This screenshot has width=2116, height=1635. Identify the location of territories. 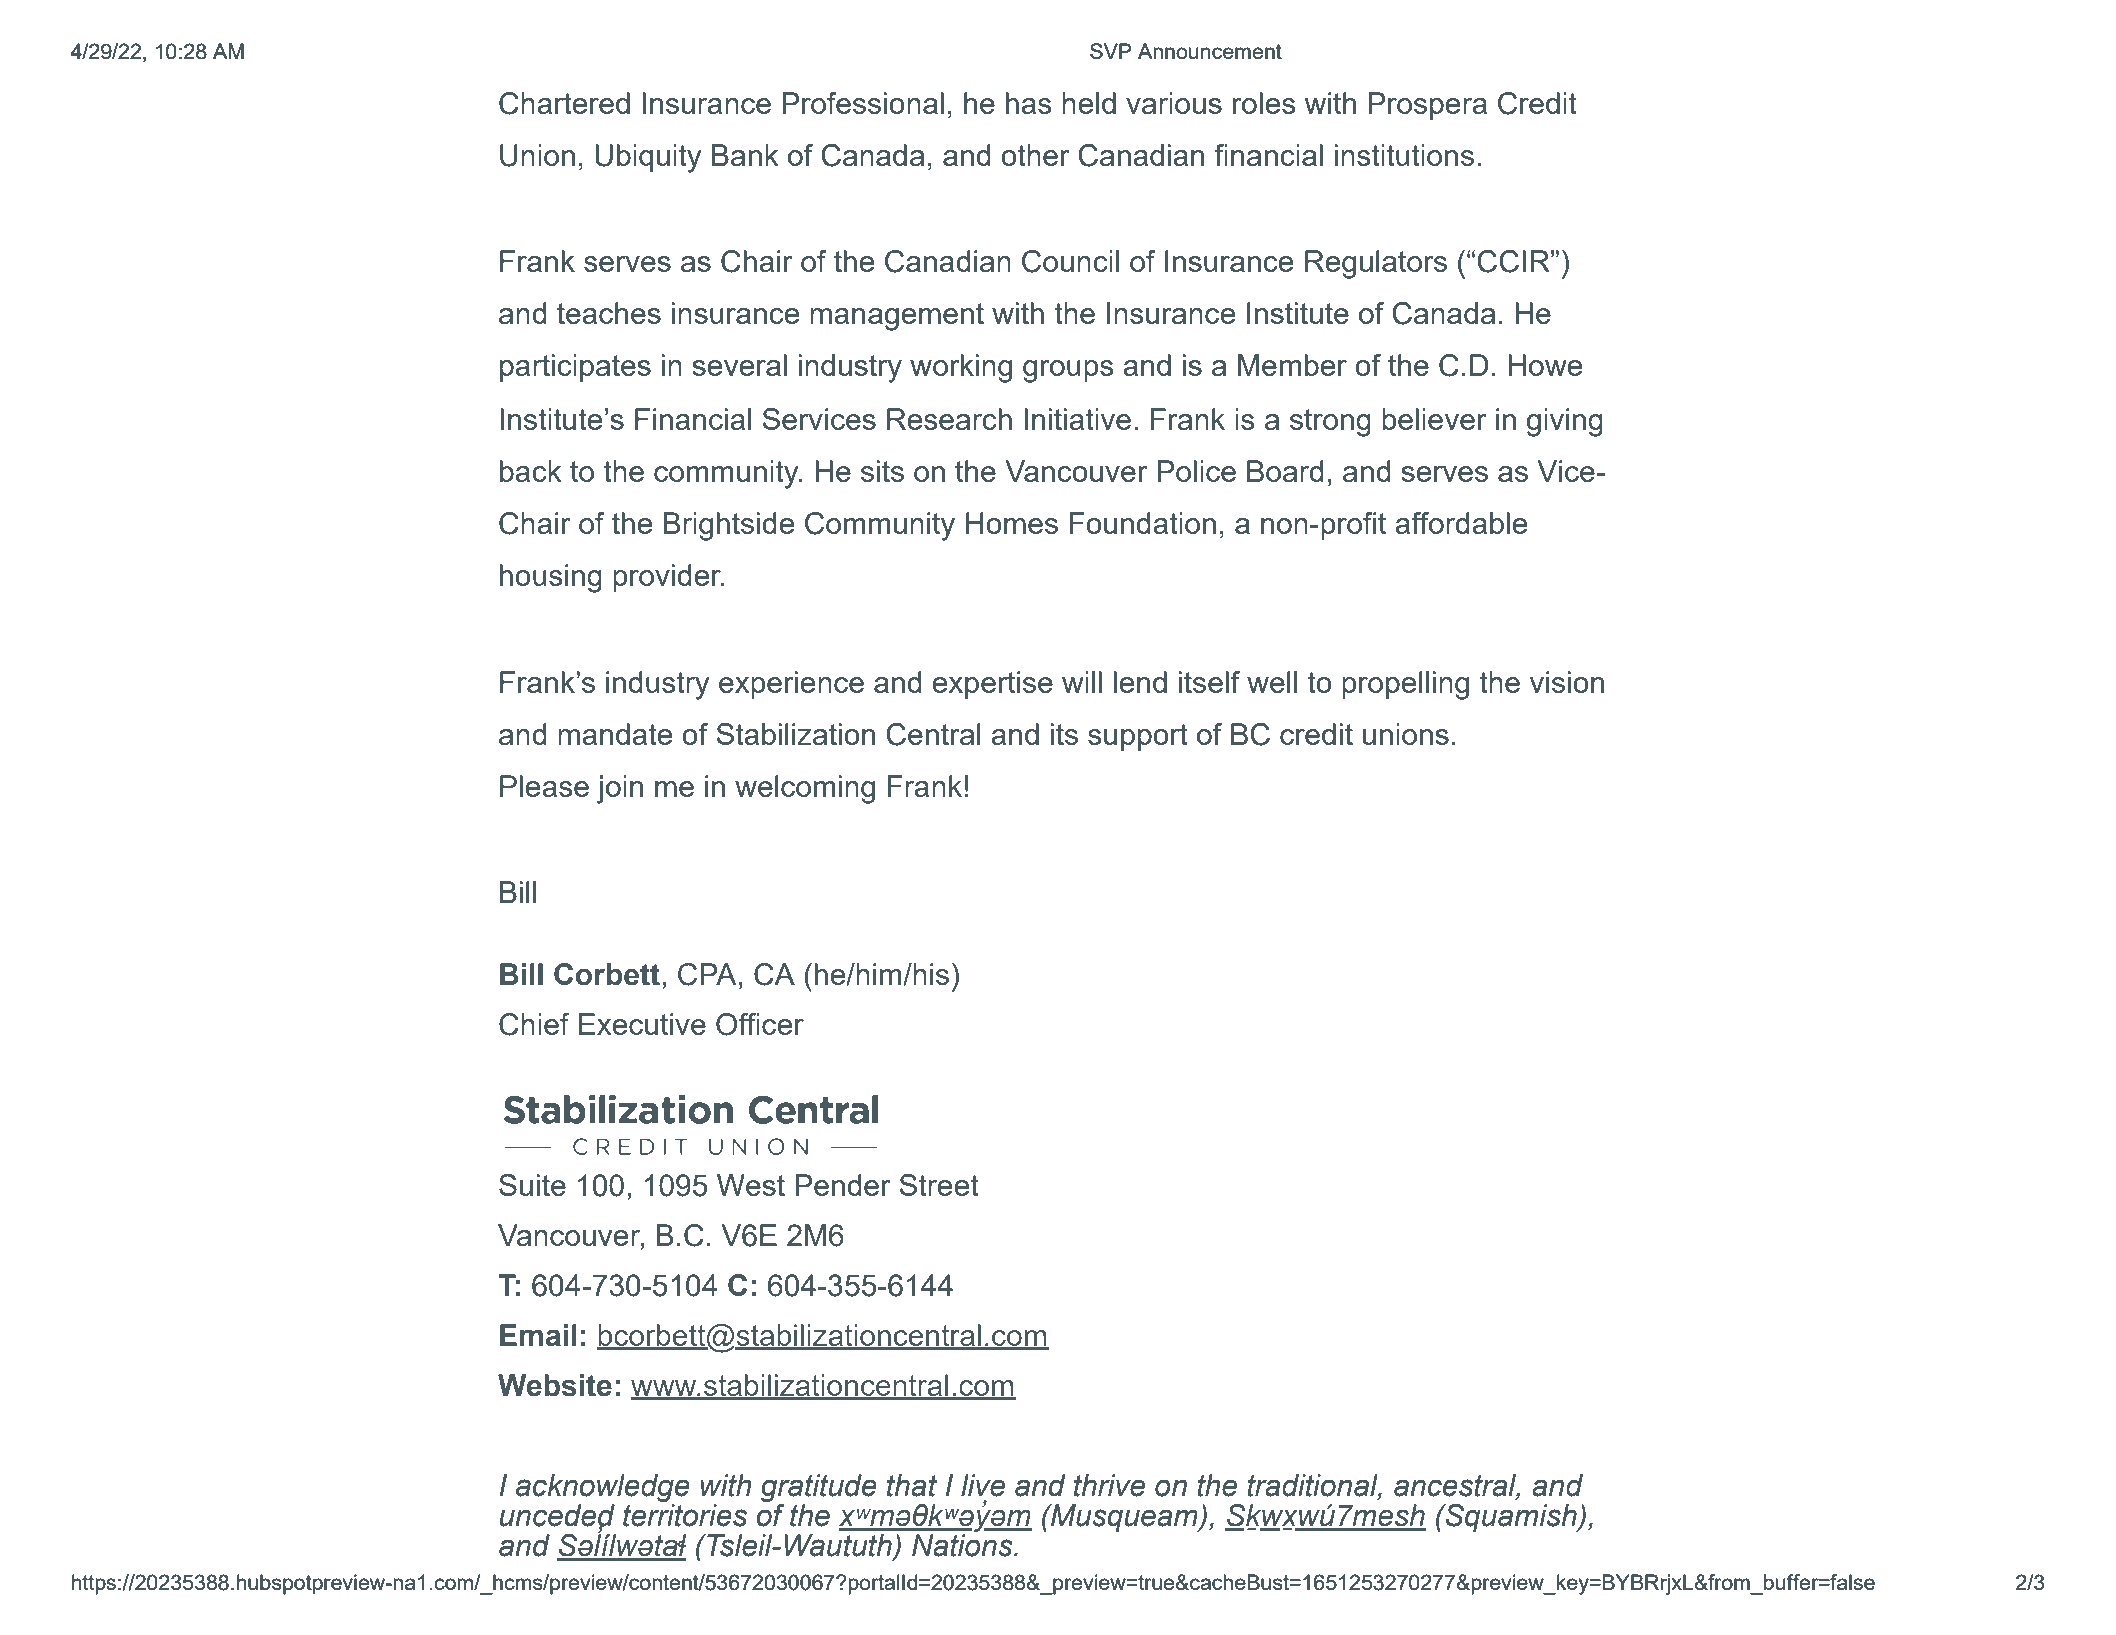
(685, 1515).
